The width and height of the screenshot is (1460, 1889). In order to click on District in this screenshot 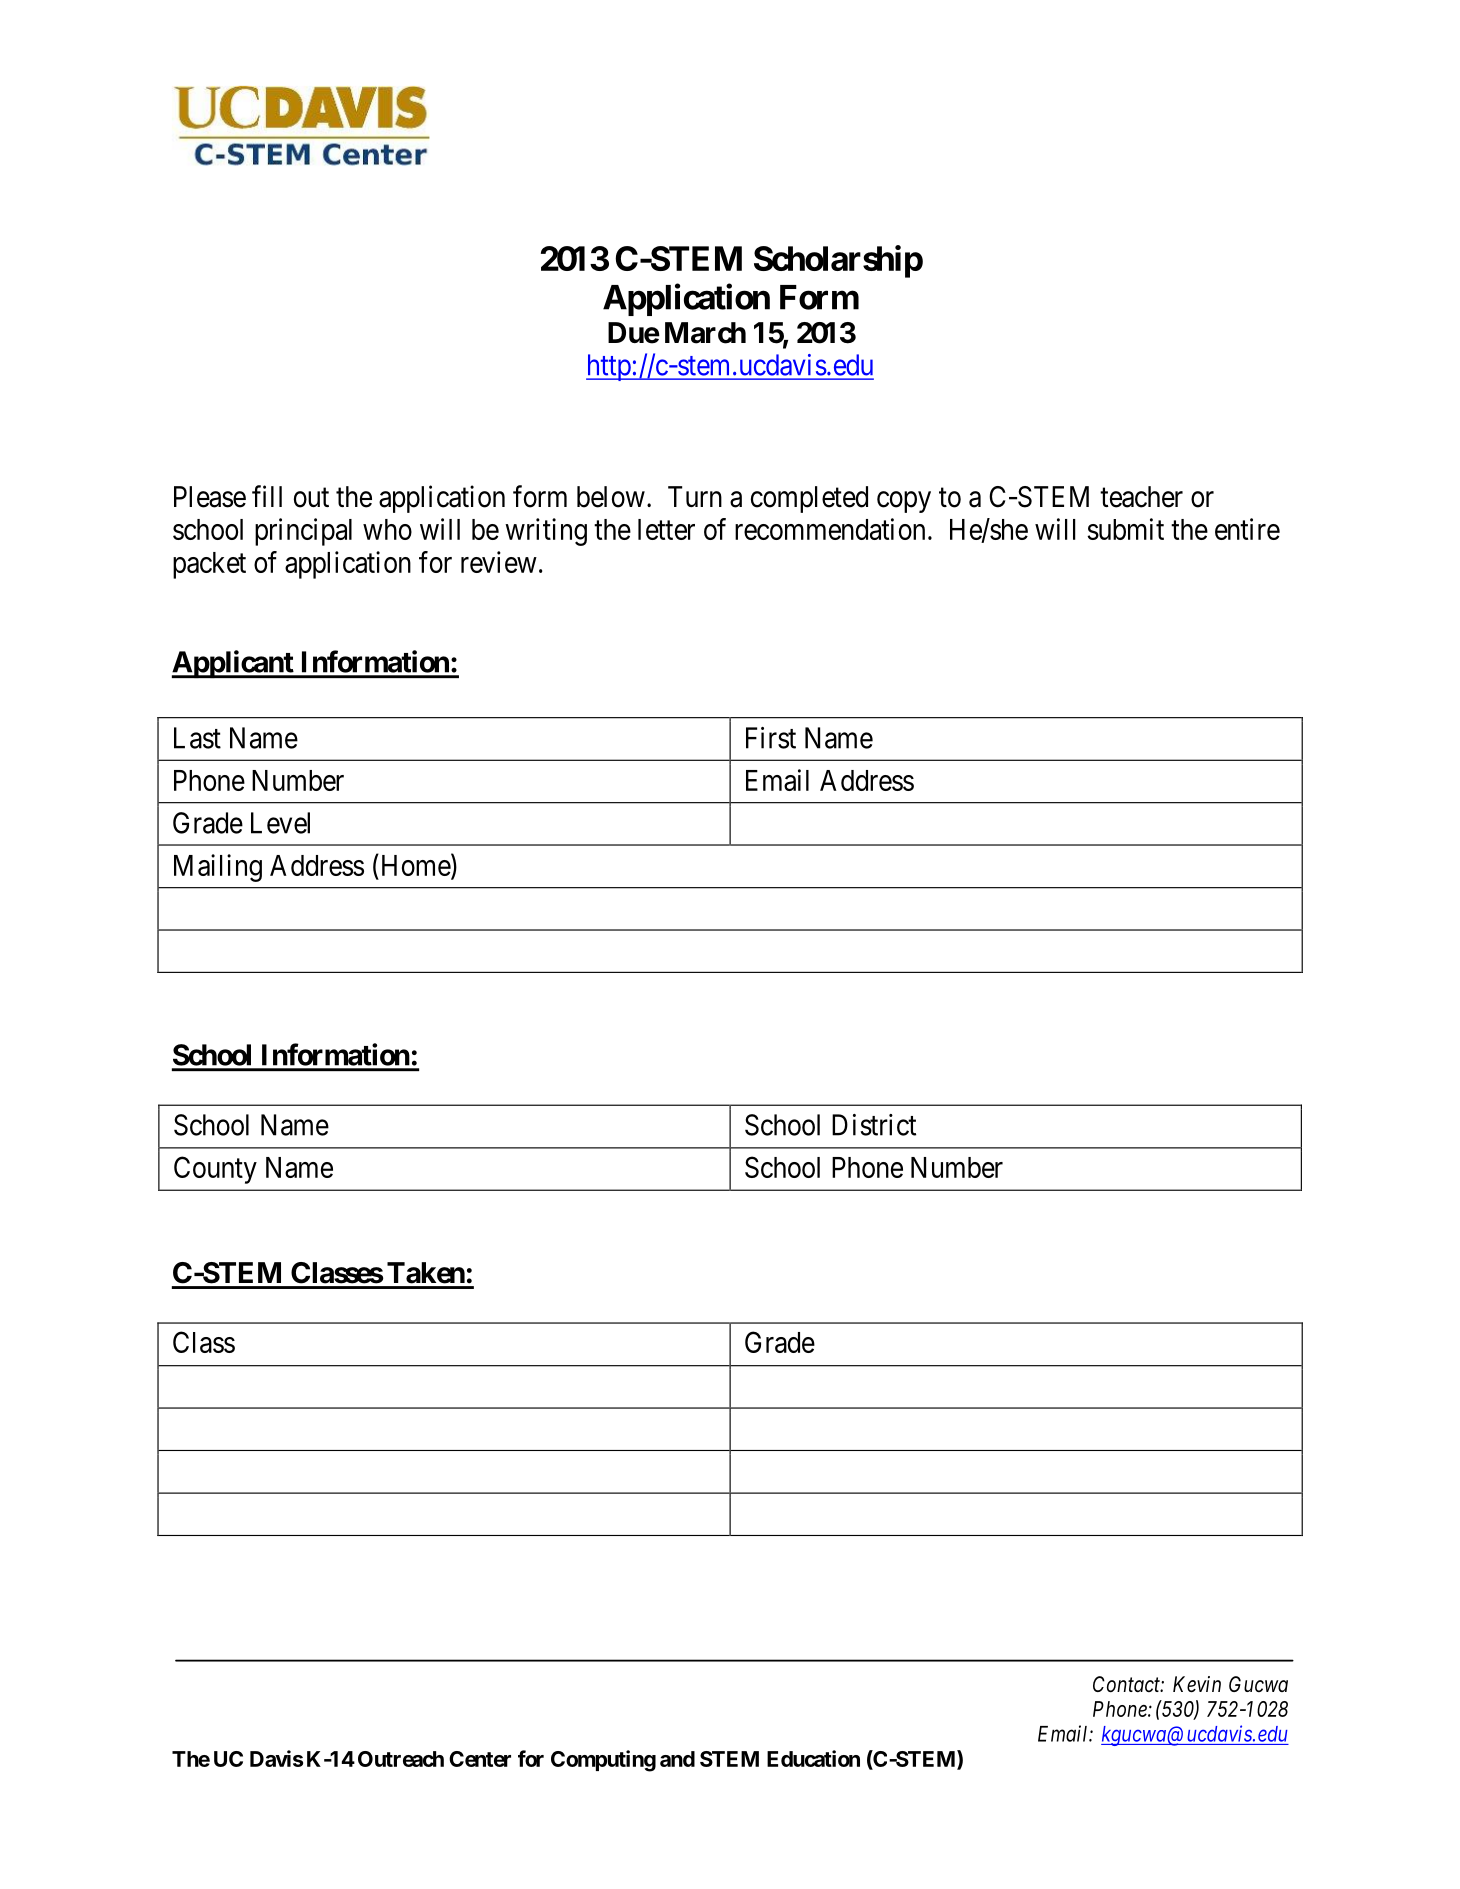, I will do `click(874, 1125)`.
